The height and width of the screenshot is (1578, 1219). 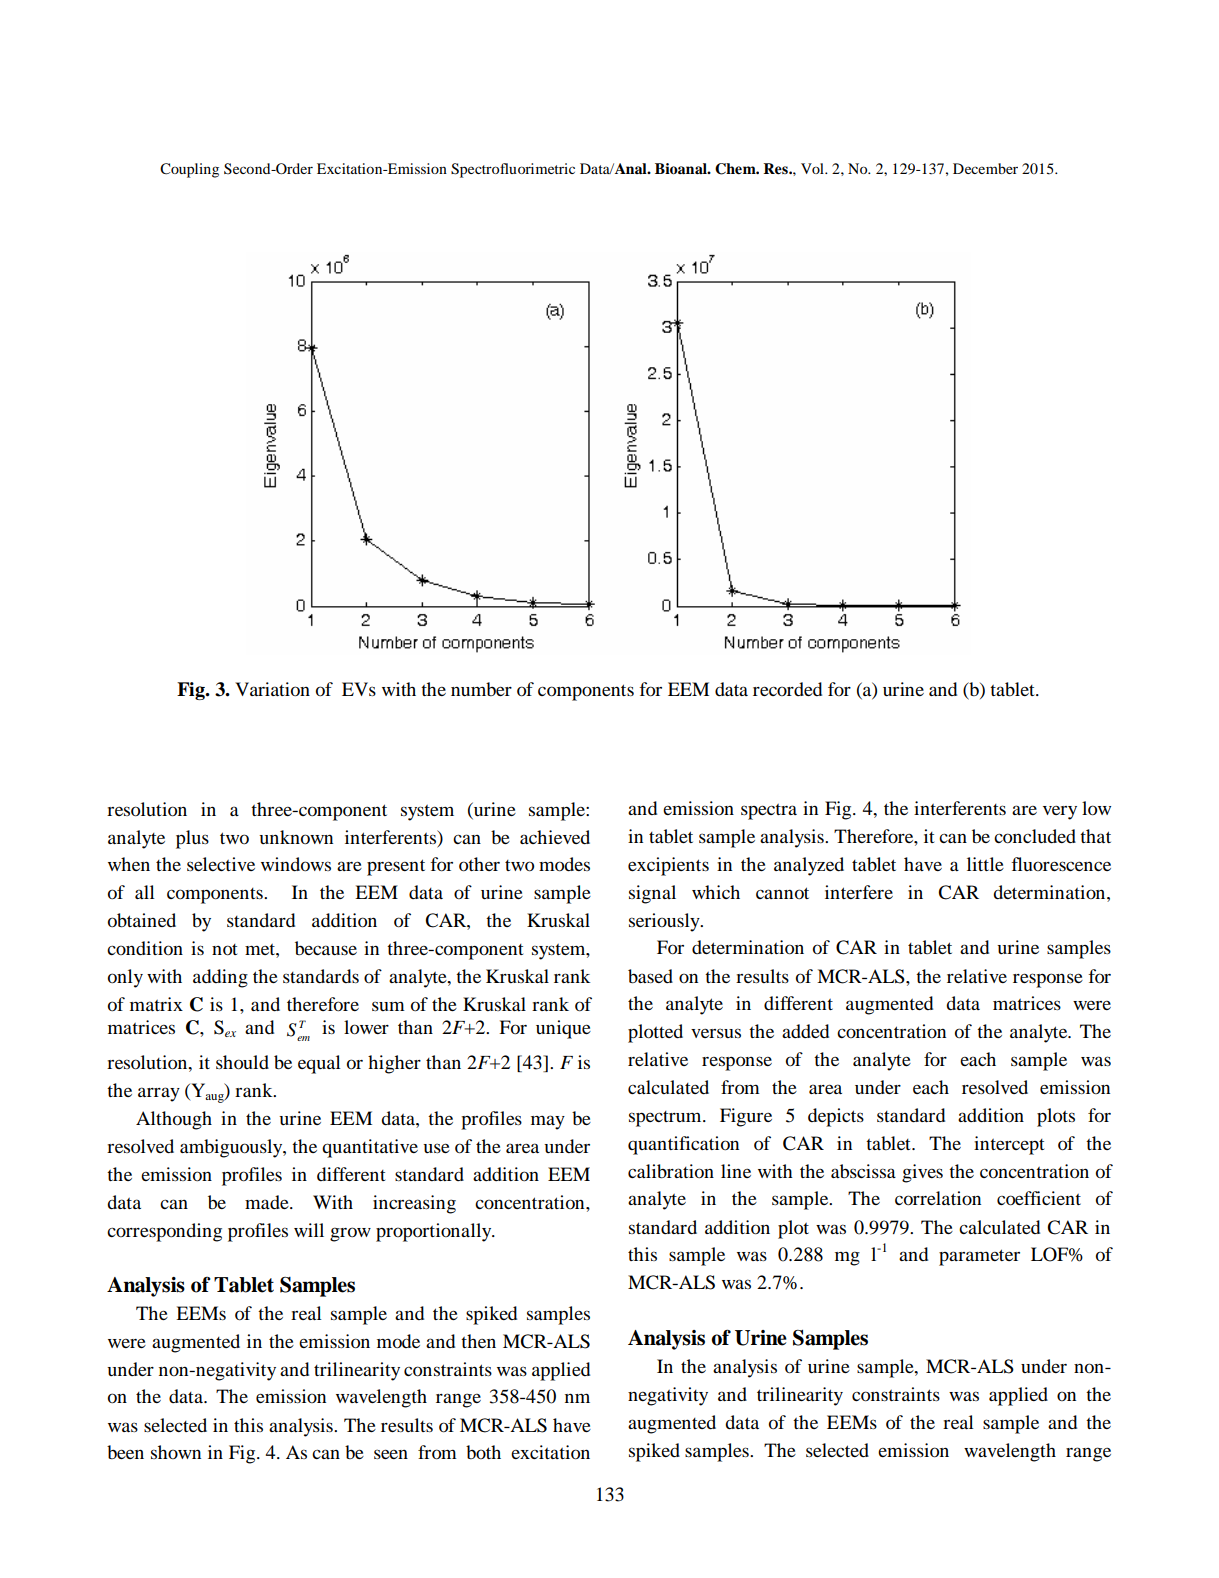 I want to click on plus, so click(x=192, y=839).
